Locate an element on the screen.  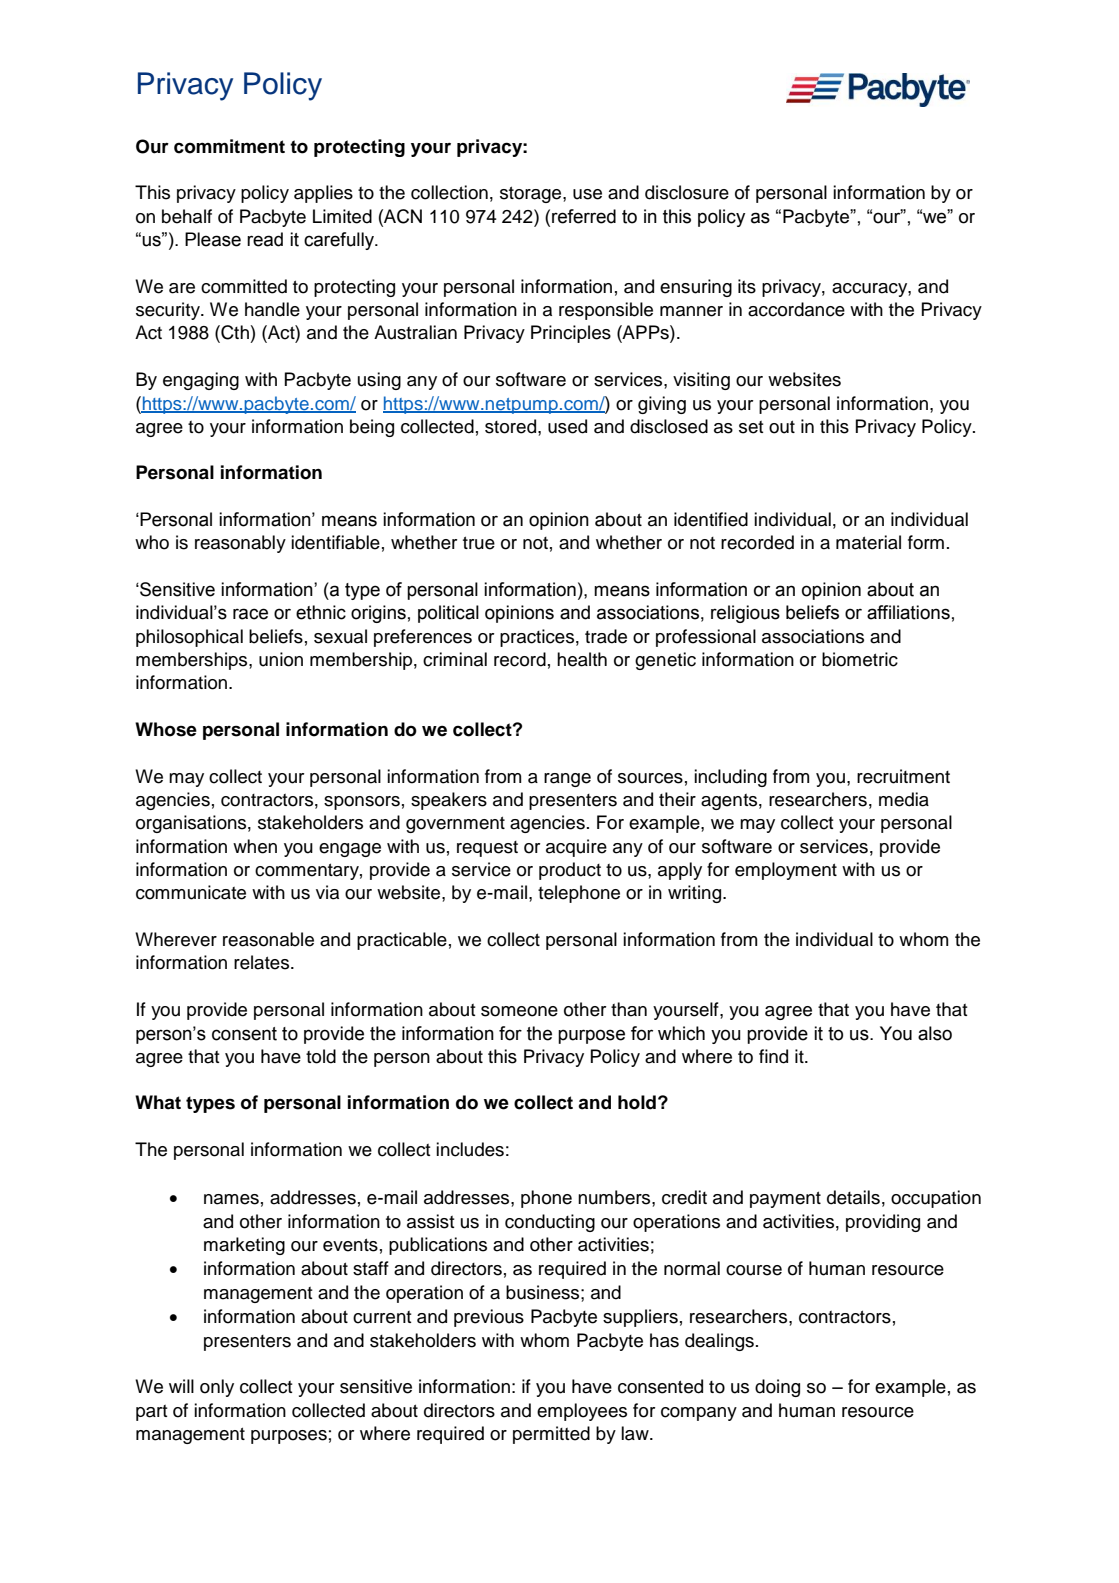
only is located at coordinates (217, 1388).
